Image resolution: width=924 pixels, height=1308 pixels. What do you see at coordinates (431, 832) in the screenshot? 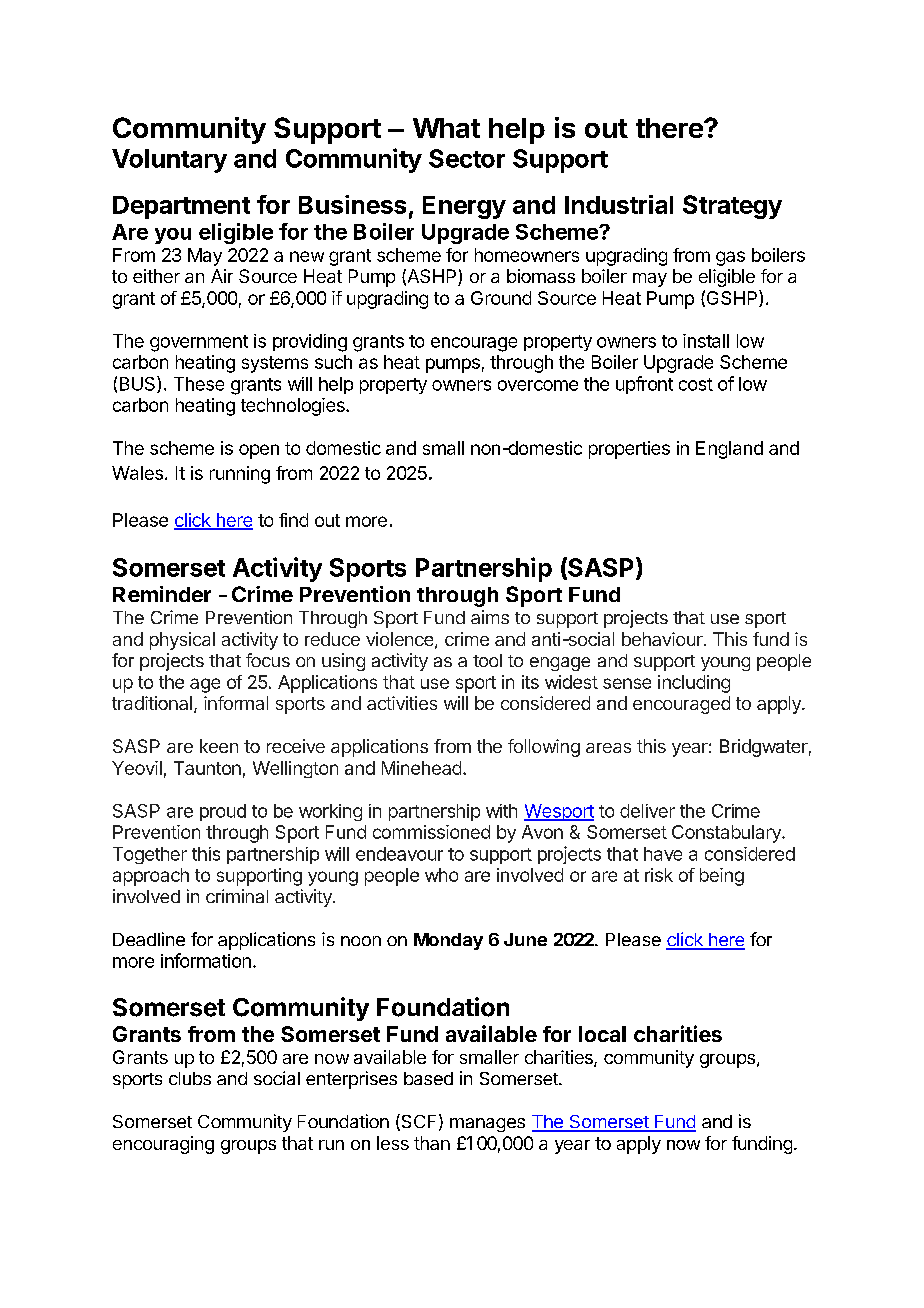
I see `commissioned` at bounding box center [431, 832].
